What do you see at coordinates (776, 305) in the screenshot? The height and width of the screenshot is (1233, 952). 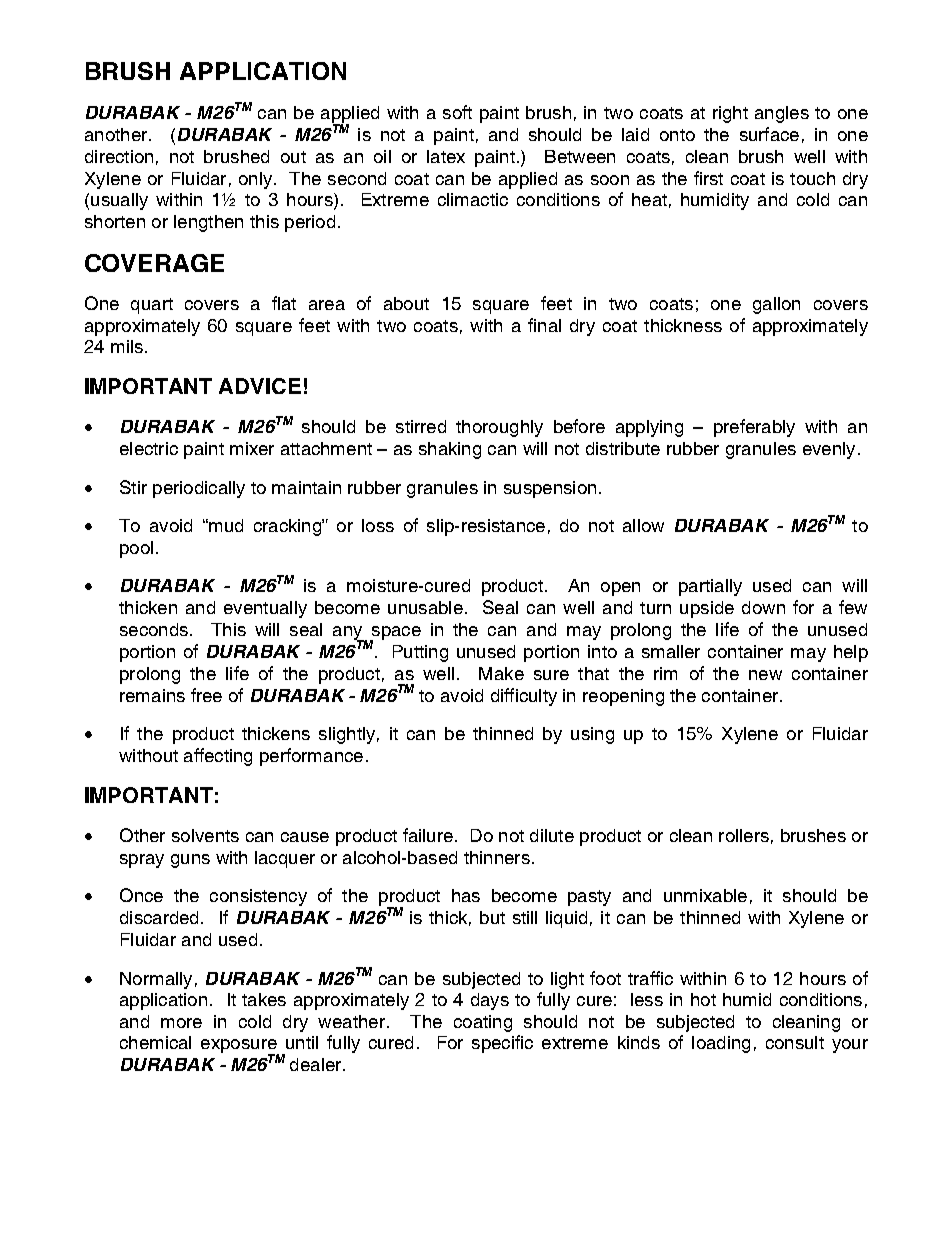 I see `gallon` at bounding box center [776, 305].
